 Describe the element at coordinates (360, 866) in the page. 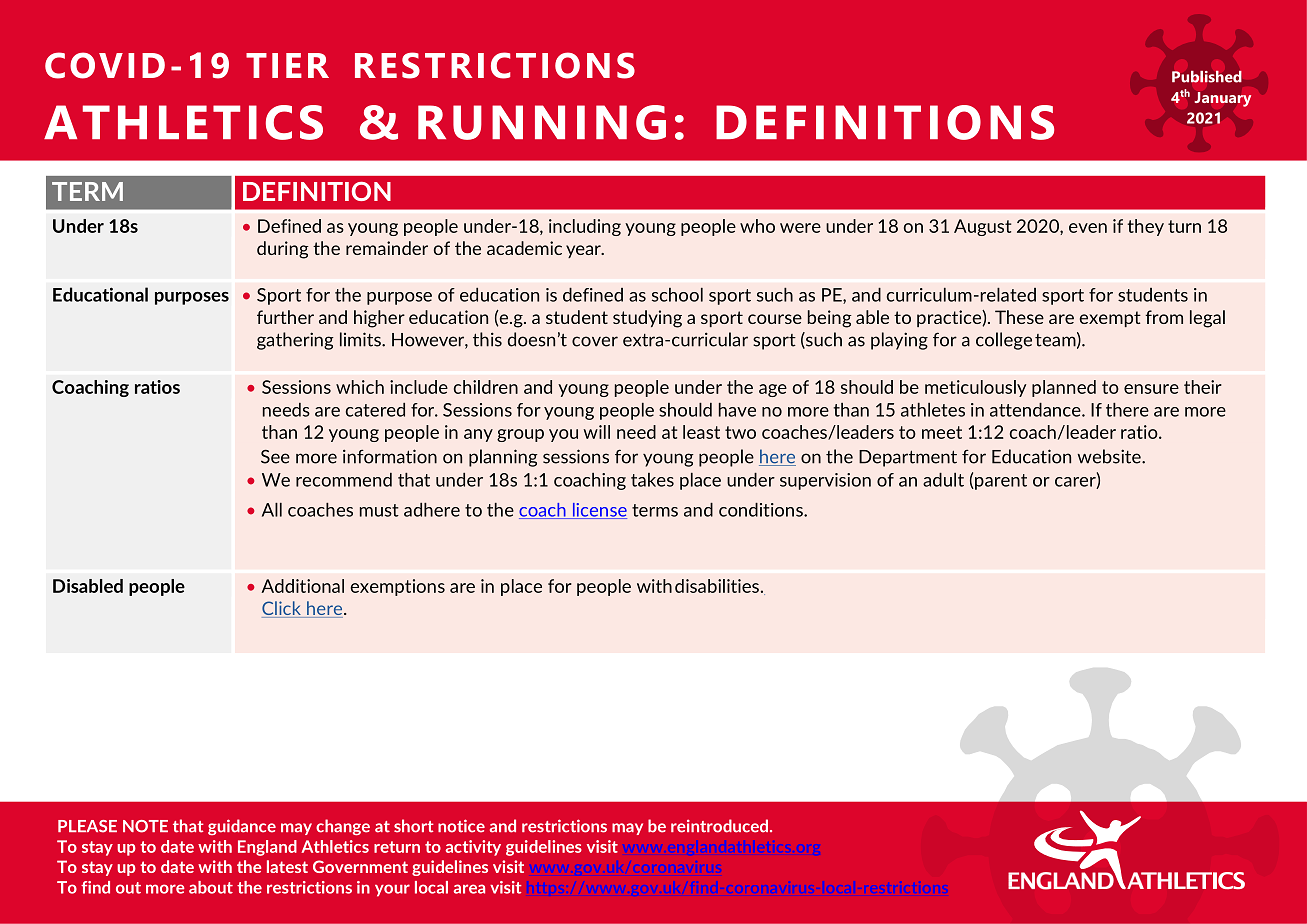

I see `Government` at that location.
